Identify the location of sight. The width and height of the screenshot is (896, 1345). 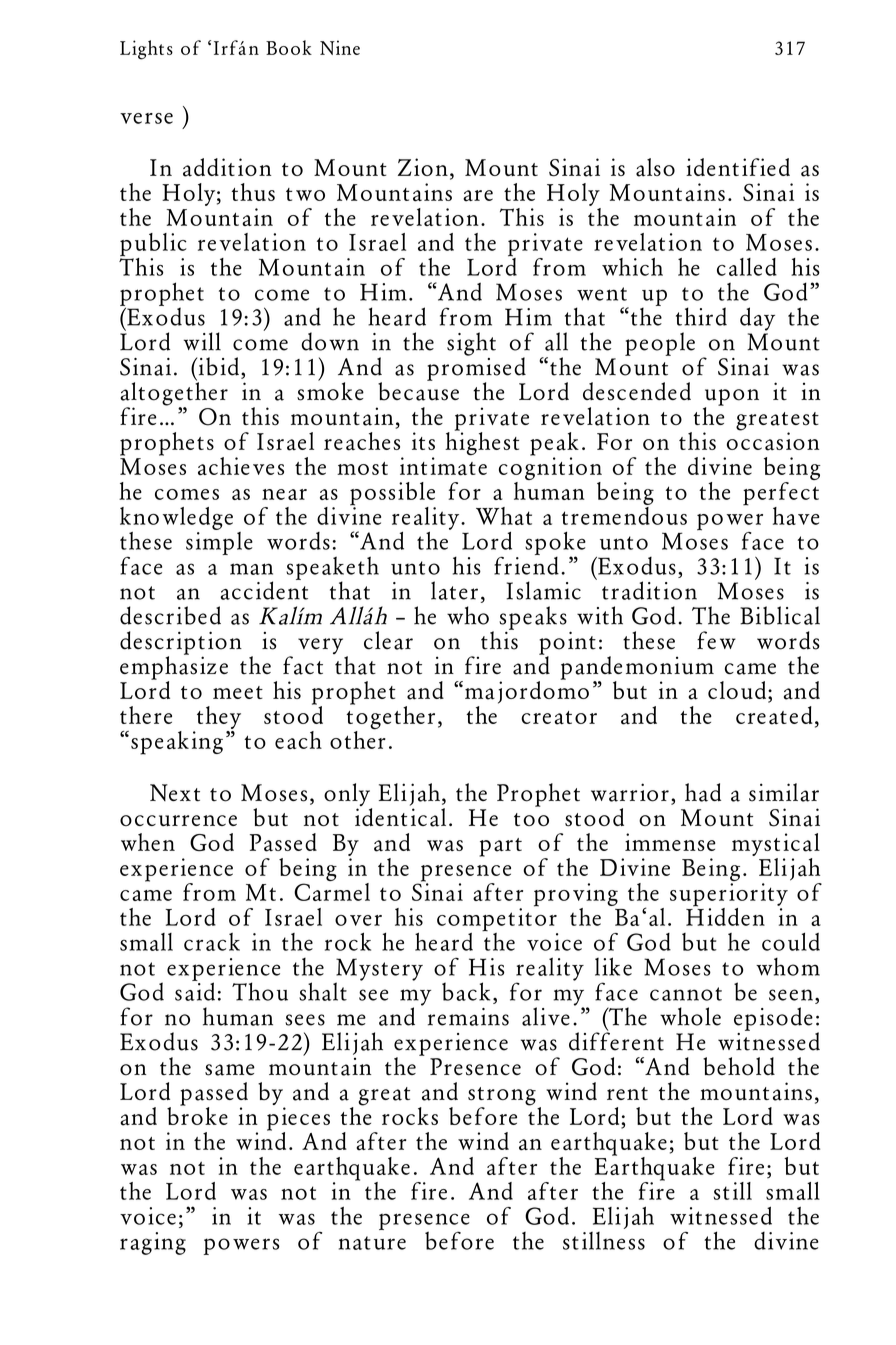
(471, 344).
